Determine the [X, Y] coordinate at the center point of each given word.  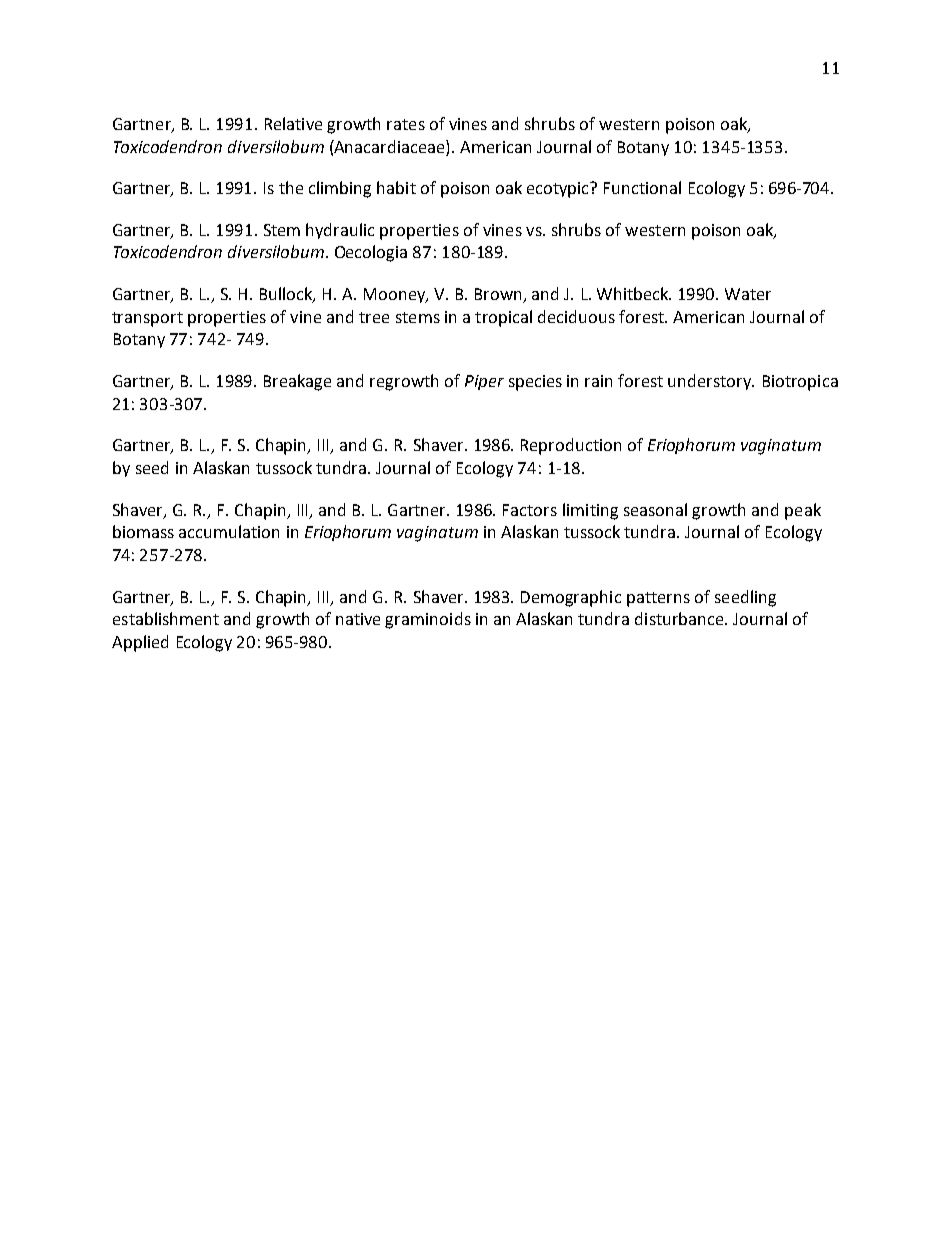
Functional [642, 187]
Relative [293, 123]
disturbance [680, 618]
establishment [166, 618]
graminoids [428, 620]
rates [406, 124]
